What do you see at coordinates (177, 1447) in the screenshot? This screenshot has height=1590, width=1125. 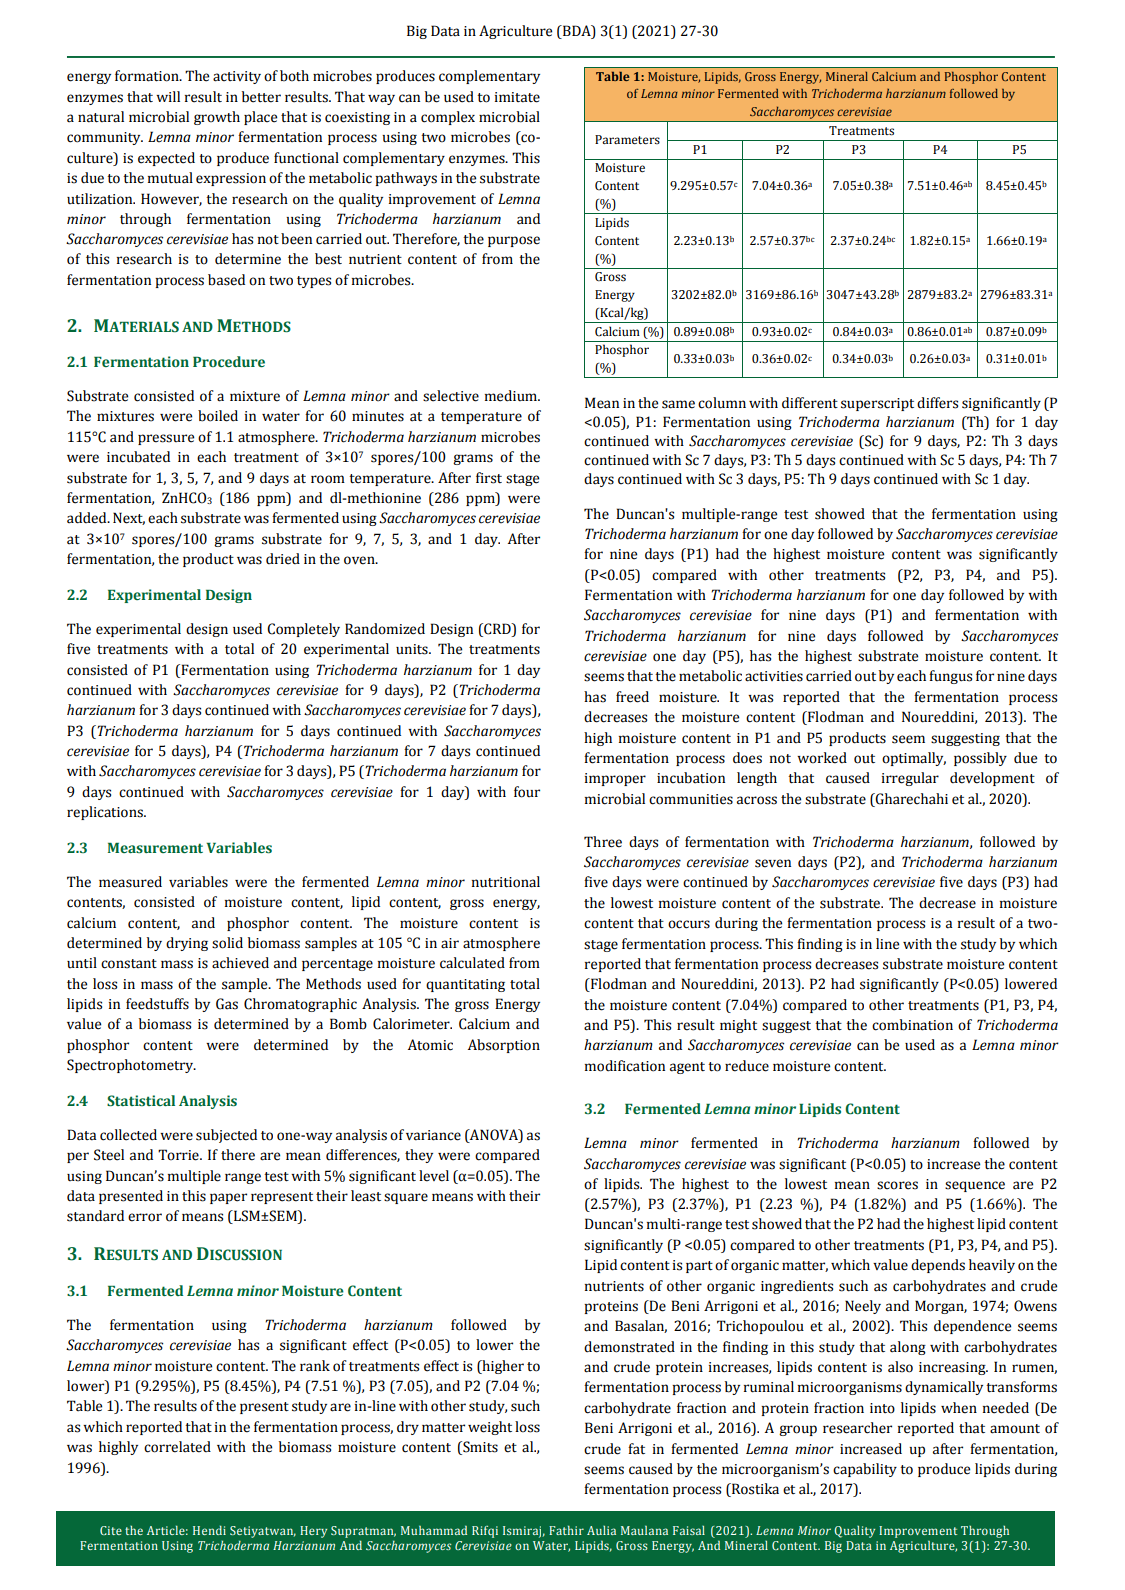 I see `correlated` at bounding box center [177, 1447].
